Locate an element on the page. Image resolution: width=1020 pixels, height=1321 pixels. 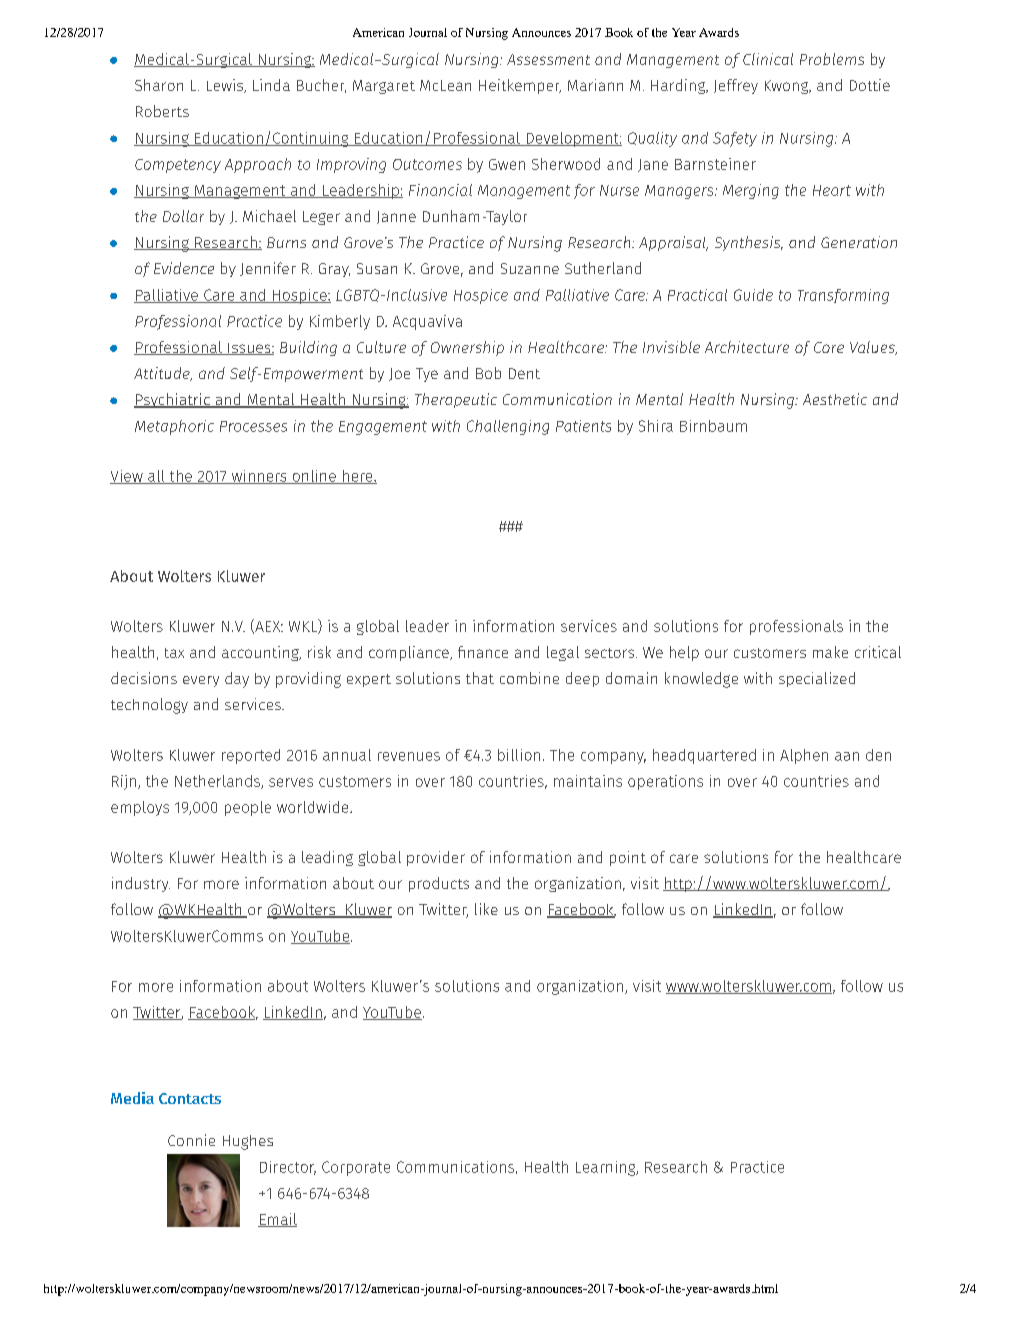
Aesthetic is located at coordinates (835, 399).
